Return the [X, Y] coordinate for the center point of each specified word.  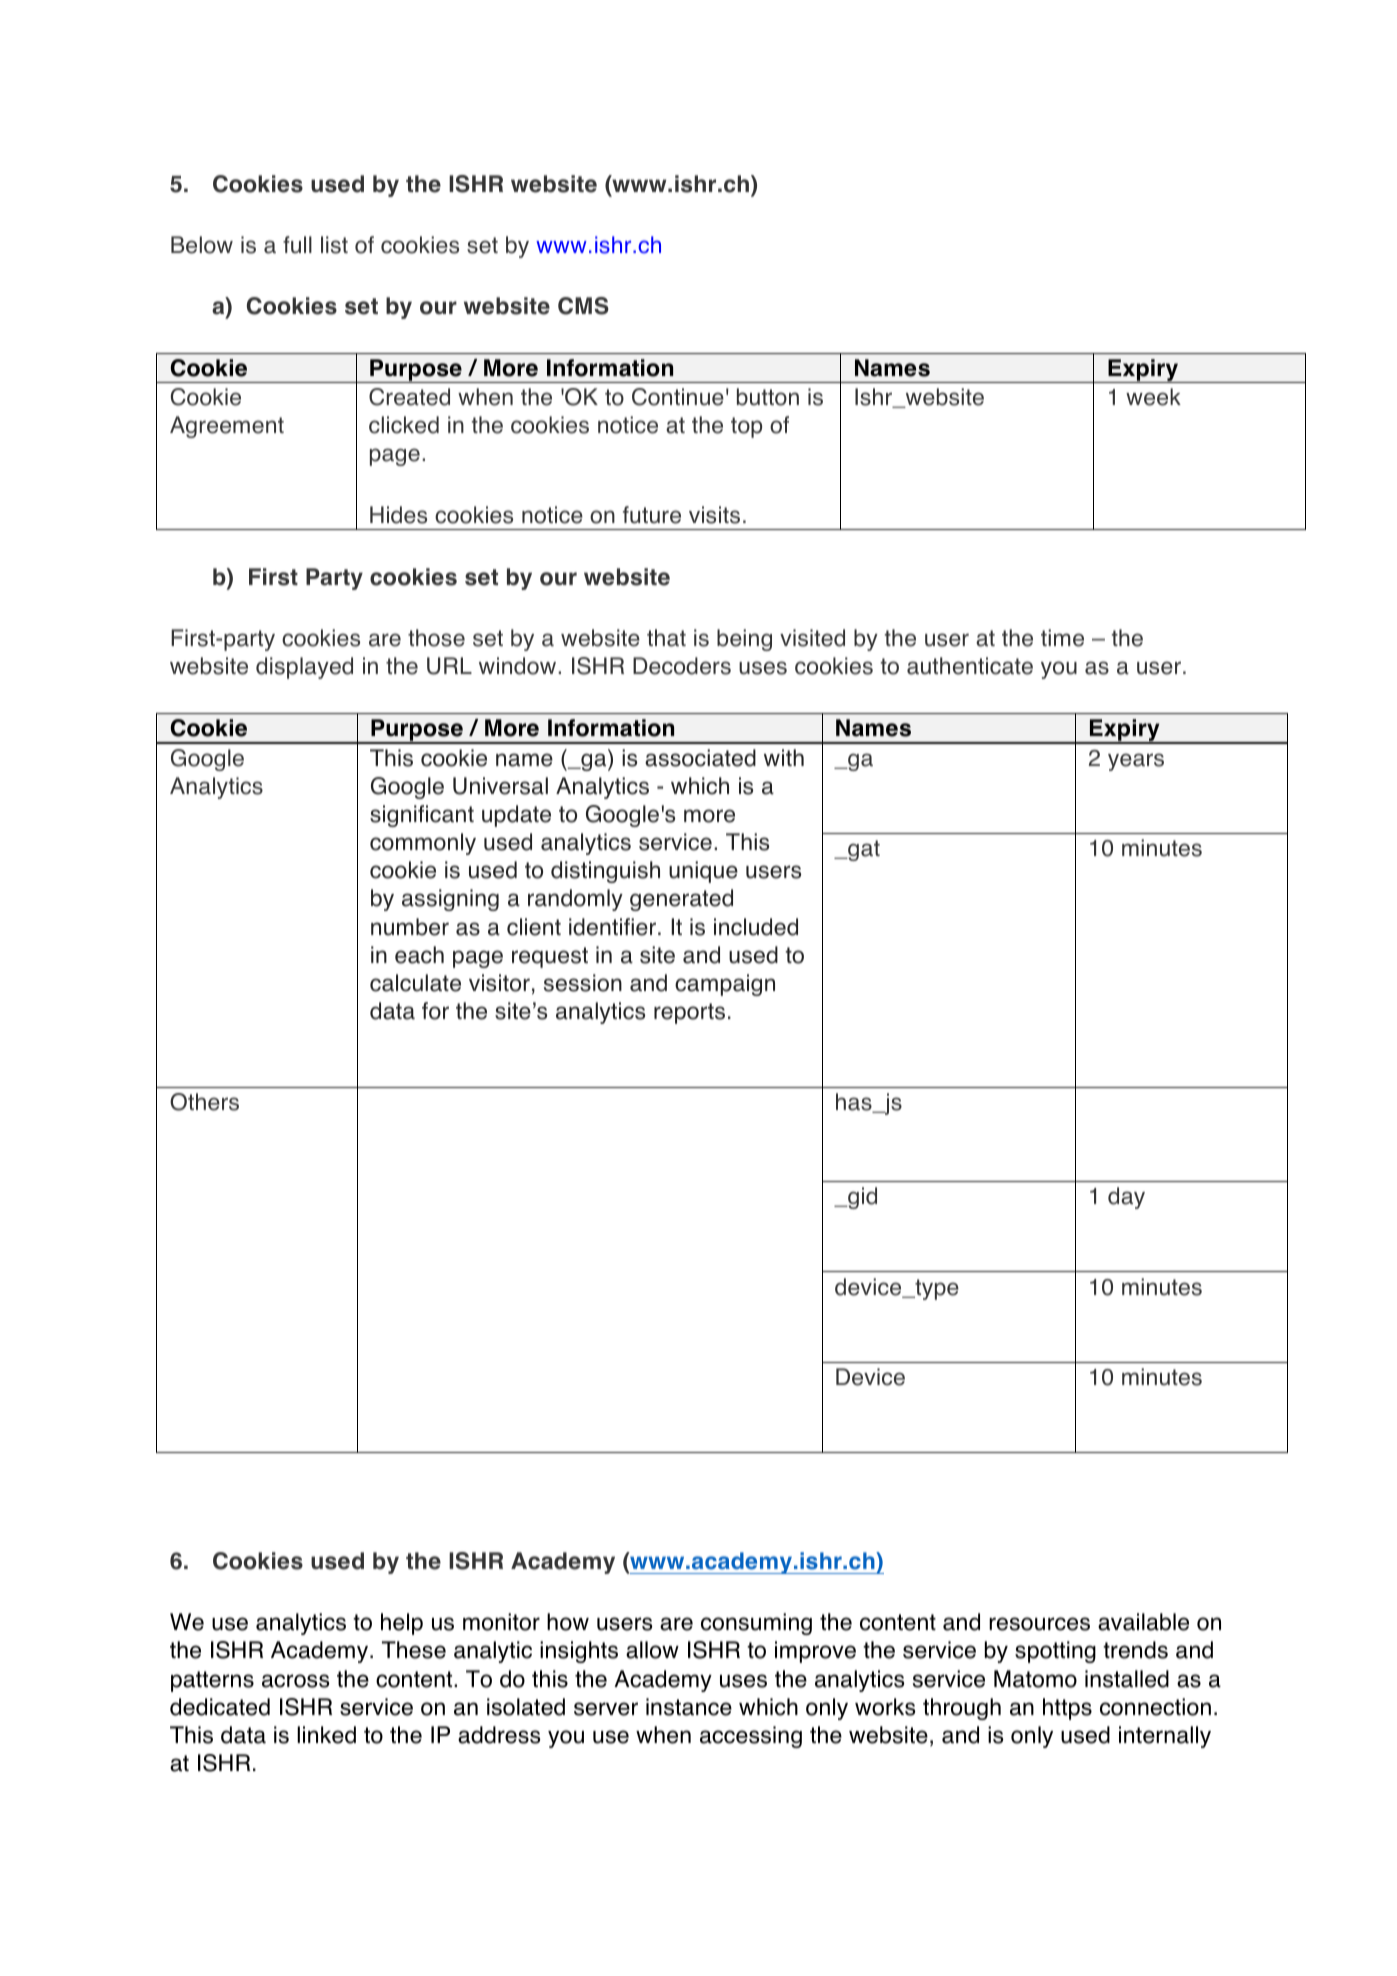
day [1126, 1198]
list [334, 245]
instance [689, 1707]
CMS [583, 306]
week [1153, 397]
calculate [415, 983]
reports [689, 1013]
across [296, 1681]
